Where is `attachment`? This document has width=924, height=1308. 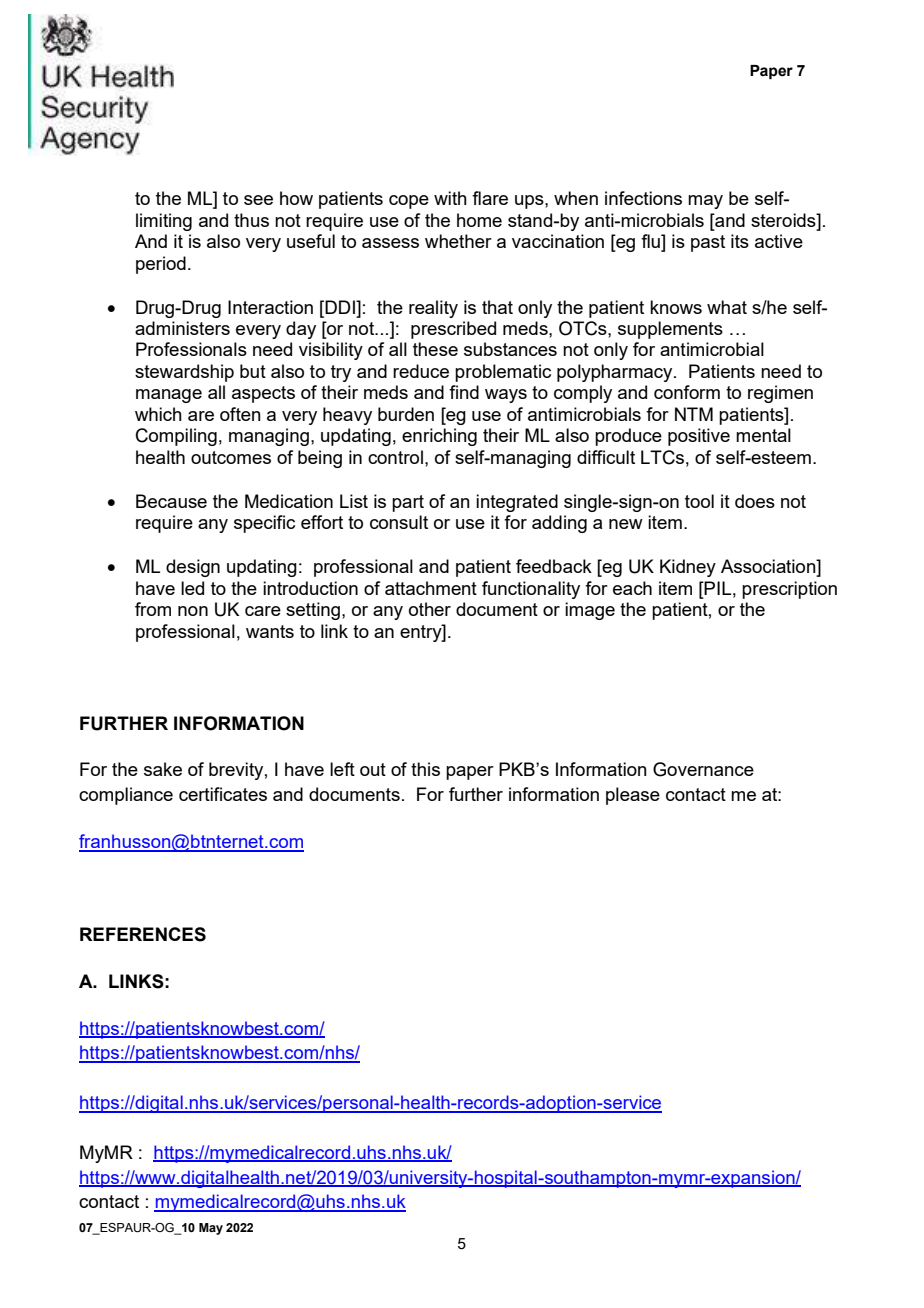
attachment is located at coordinates (431, 588).
